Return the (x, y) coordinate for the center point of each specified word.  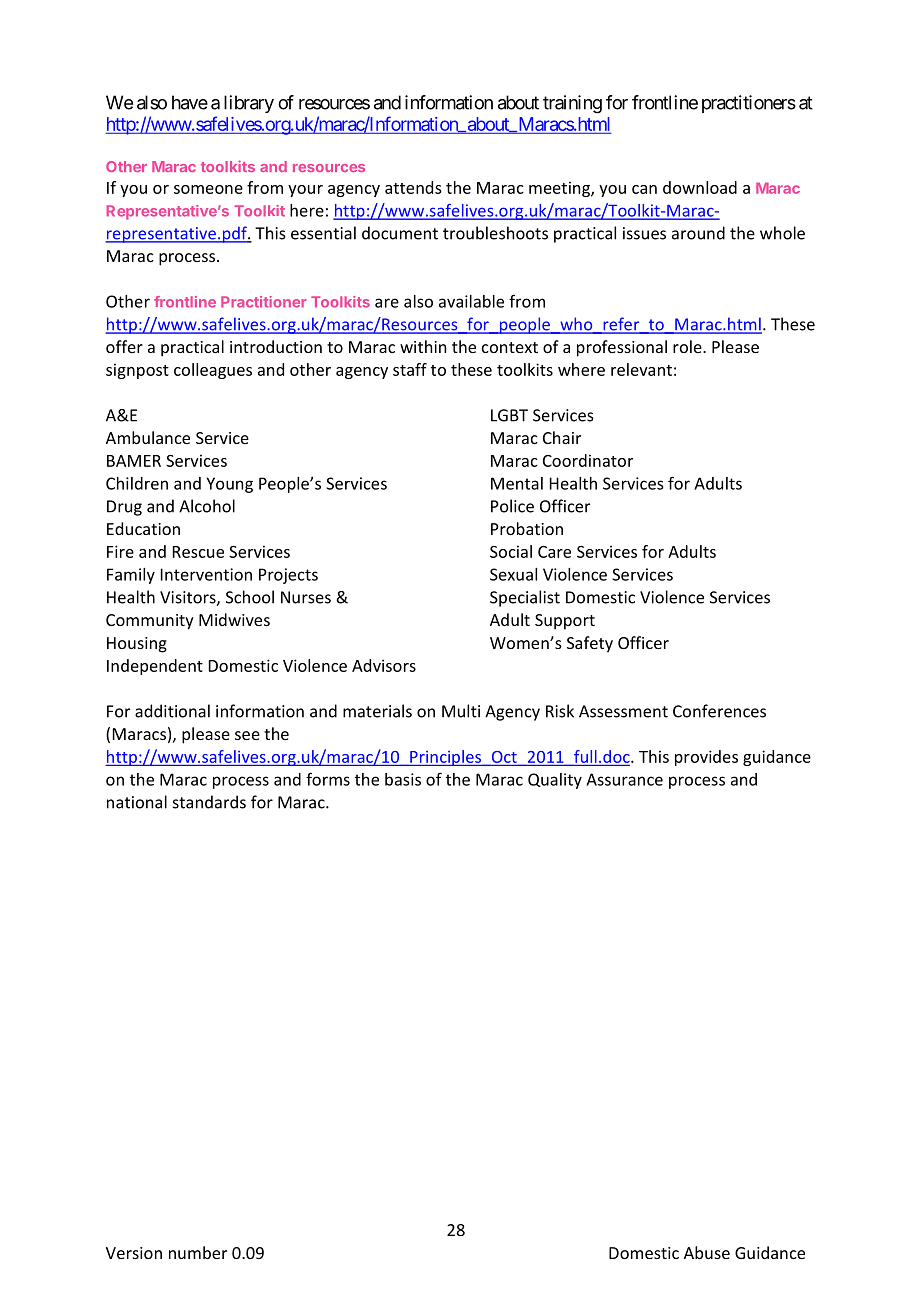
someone (208, 189)
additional (172, 711)
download (700, 187)
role (688, 346)
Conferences (719, 711)
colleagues (213, 371)
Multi (461, 711)
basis (403, 779)
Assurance (624, 779)
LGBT (509, 415)
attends (413, 187)
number (198, 1252)
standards (209, 802)
